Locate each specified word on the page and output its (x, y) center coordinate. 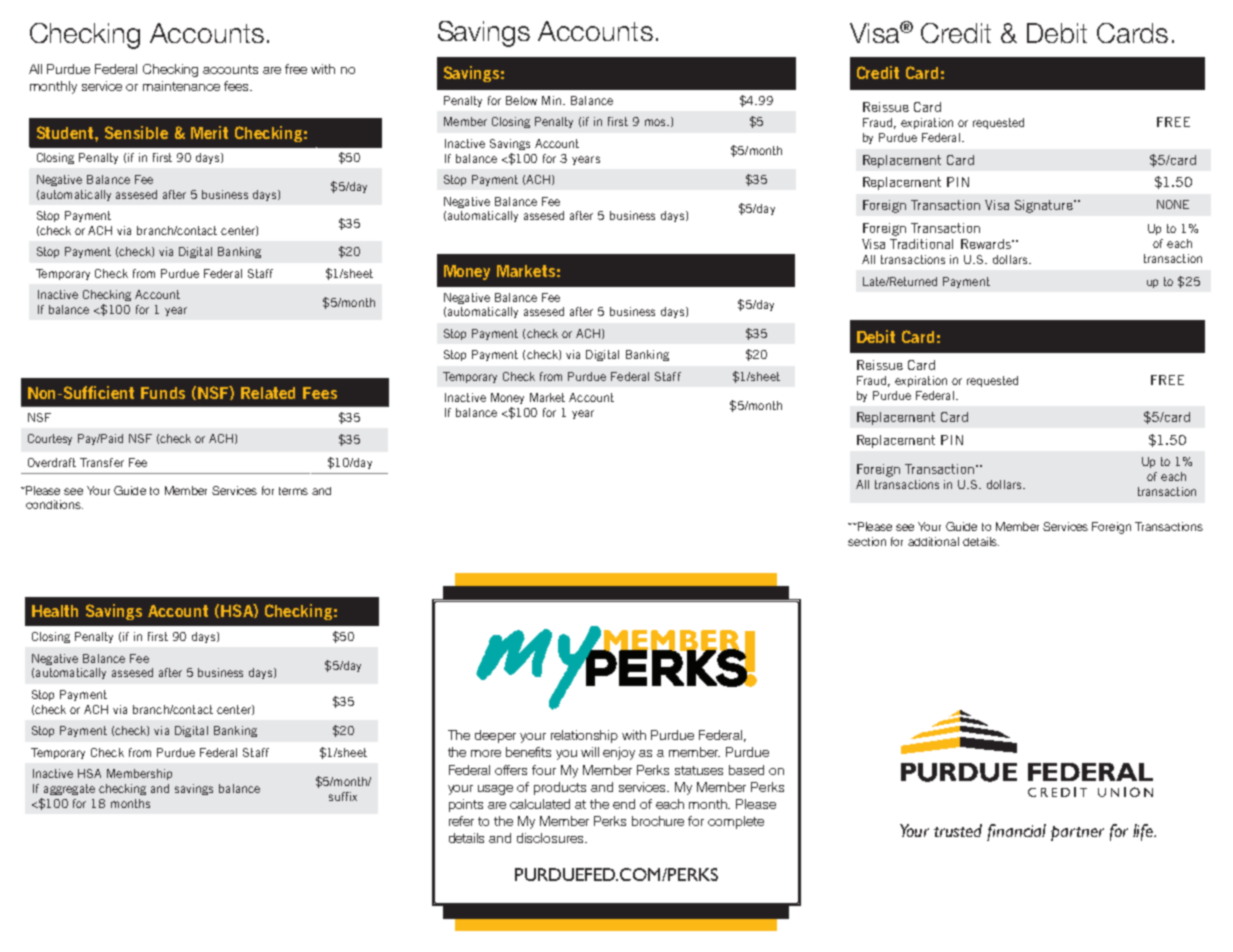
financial (1016, 832)
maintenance (181, 86)
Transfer (102, 462)
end (624, 804)
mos (656, 122)
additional (933, 541)
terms (293, 491)
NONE (1173, 204)
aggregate (69, 789)
